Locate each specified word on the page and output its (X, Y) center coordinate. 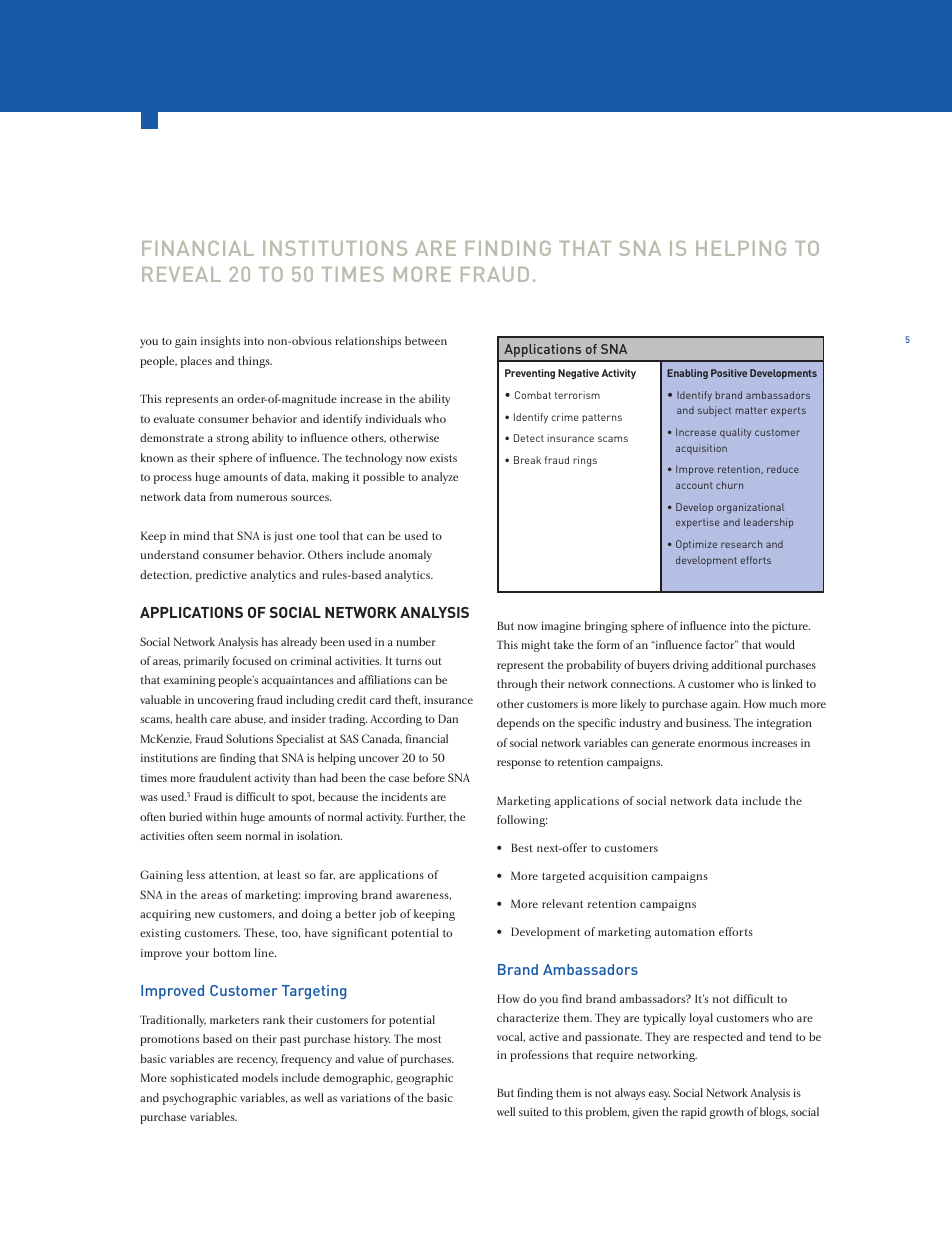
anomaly (410, 556)
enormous (723, 744)
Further (426, 817)
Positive (729, 373)
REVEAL (181, 274)
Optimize (696, 545)
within (221, 816)
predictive (221, 576)
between (426, 340)
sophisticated (204, 1079)
